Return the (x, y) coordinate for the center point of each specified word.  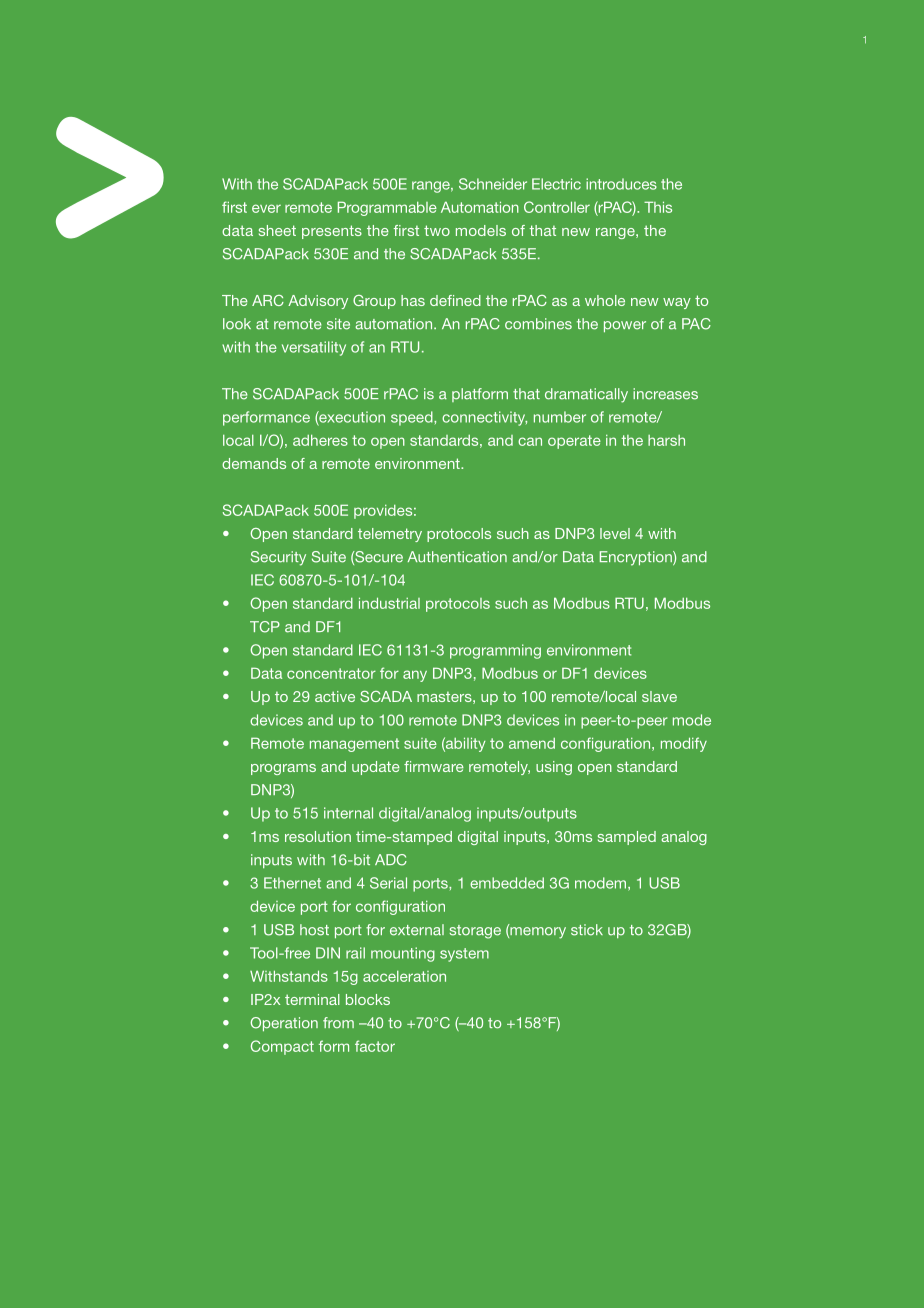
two (437, 230)
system (464, 955)
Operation (284, 1024)
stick (587, 930)
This (658, 207)
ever (266, 208)
